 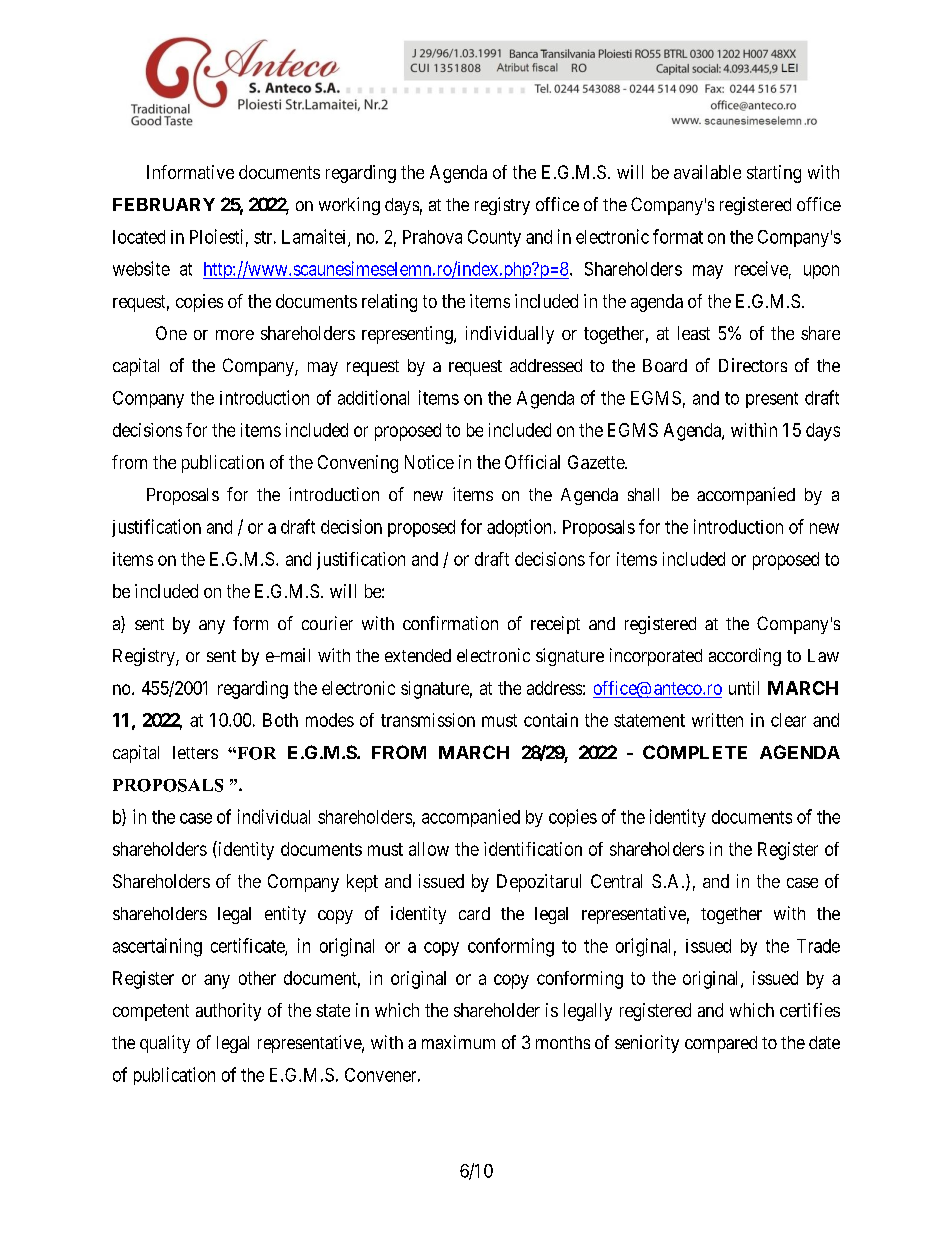 What do you see at coordinates (428, 720) in the screenshot?
I see `transmission` at bounding box center [428, 720].
